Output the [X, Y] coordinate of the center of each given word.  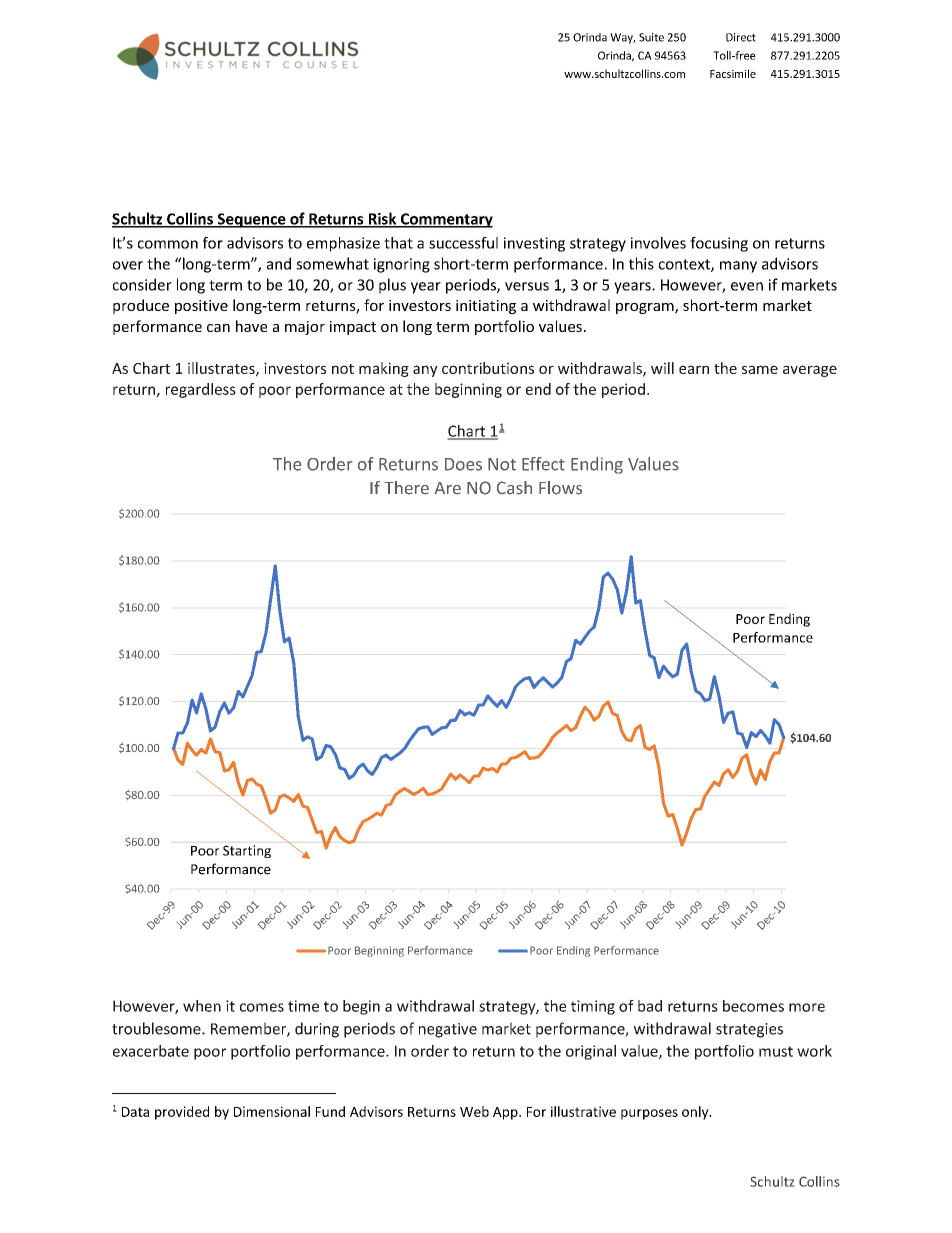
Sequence [251, 220]
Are [448, 488]
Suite [651, 37]
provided [182, 1113]
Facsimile [733, 73]
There [406, 488]
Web [474, 1111]
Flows [560, 488]
